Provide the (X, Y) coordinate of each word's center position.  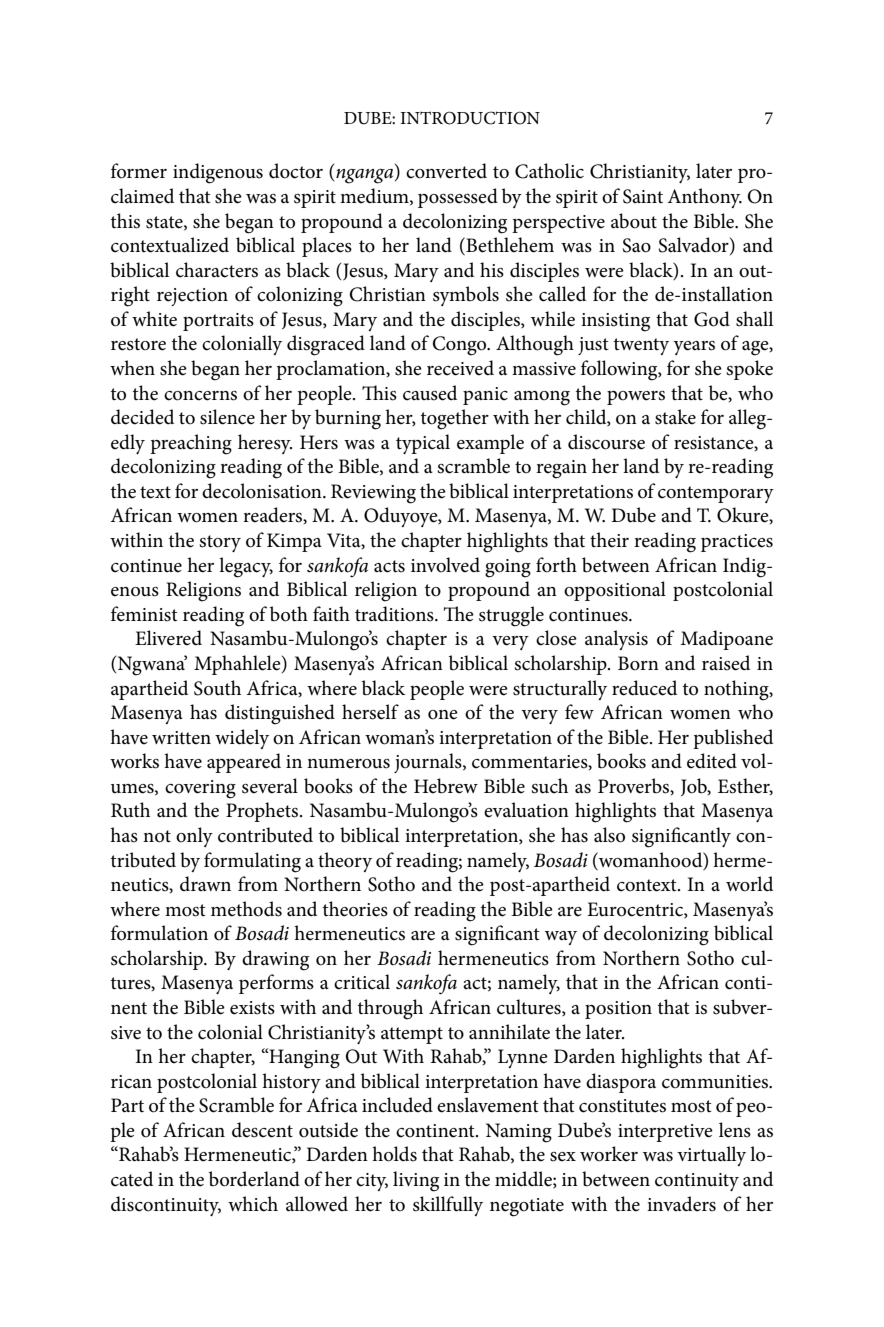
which (253, 1204)
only (194, 837)
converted (446, 171)
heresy (265, 444)
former (139, 171)
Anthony (704, 198)
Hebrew (446, 786)
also (609, 835)
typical (423, 444)
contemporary (716, 494)
